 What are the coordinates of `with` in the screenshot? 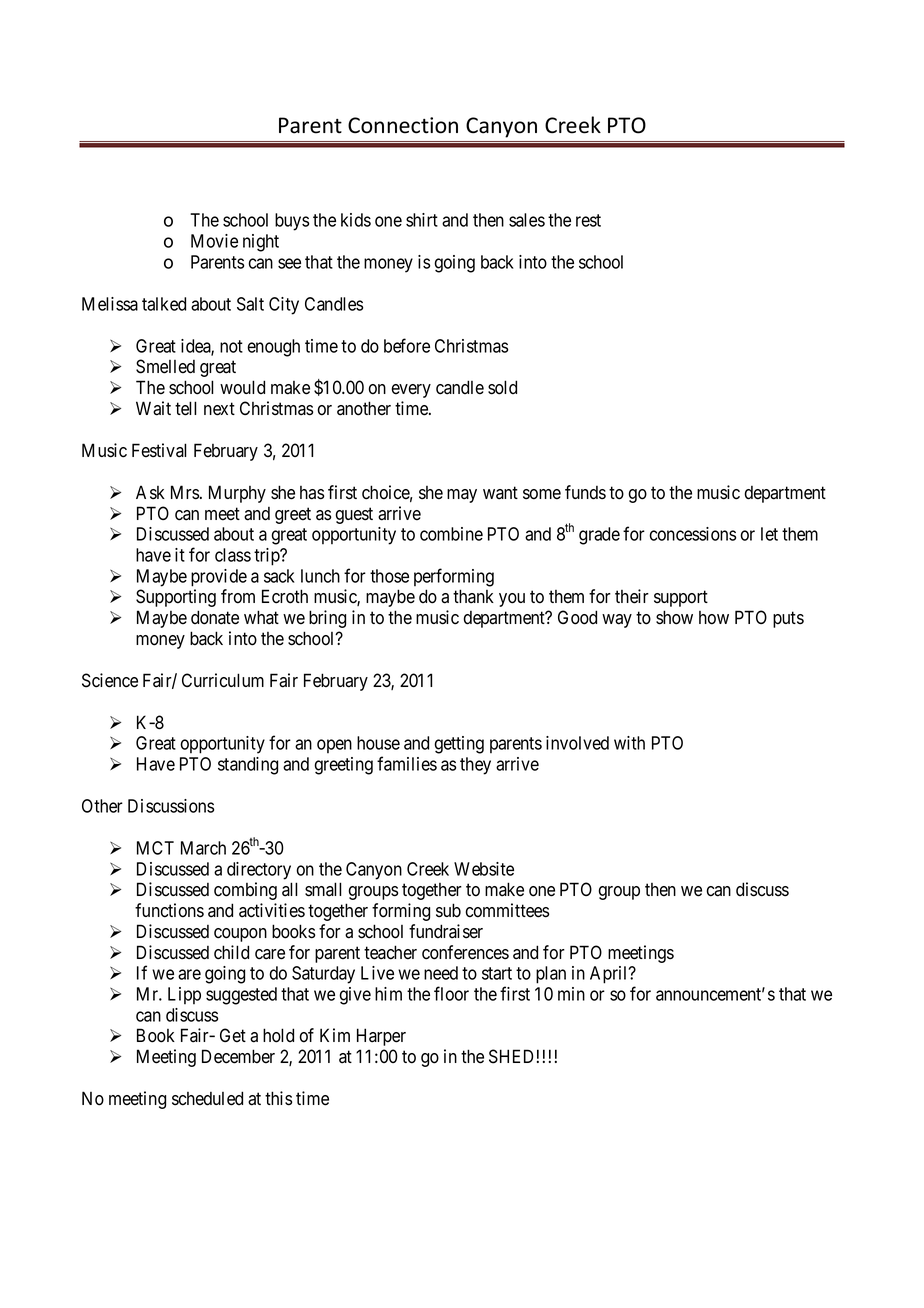 It's located at (629, 743).
